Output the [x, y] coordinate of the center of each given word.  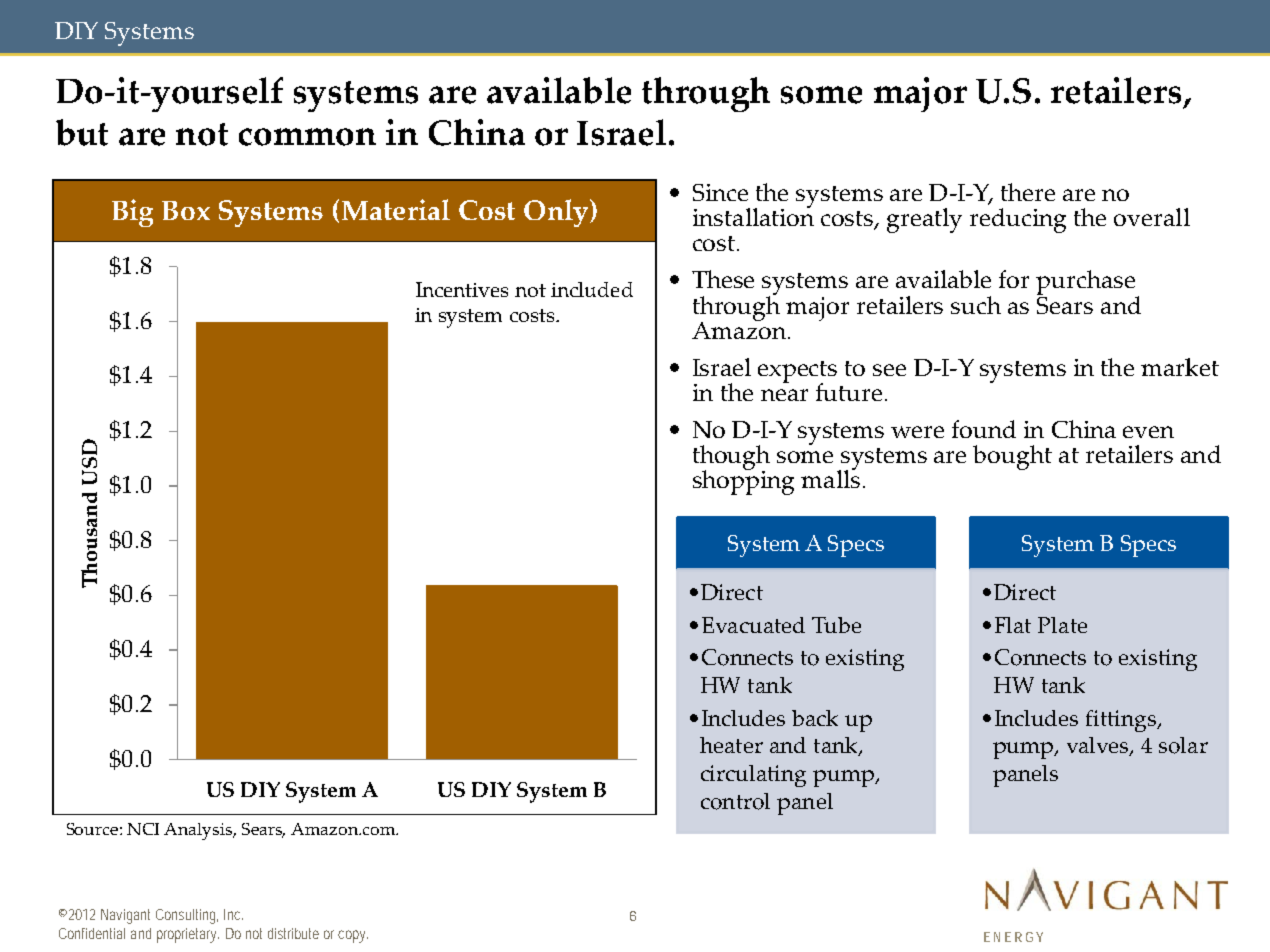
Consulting [187, 916]
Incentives [462, 289]
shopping [743, 481]
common [307, 137]
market [1180, 367]
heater [731, 745]
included [592, 289]
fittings [1122, 721]
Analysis [199, 831]
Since [720, 192]
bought [1012, 457]
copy [353, 936]
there [1028, 192]
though [731, 459]
